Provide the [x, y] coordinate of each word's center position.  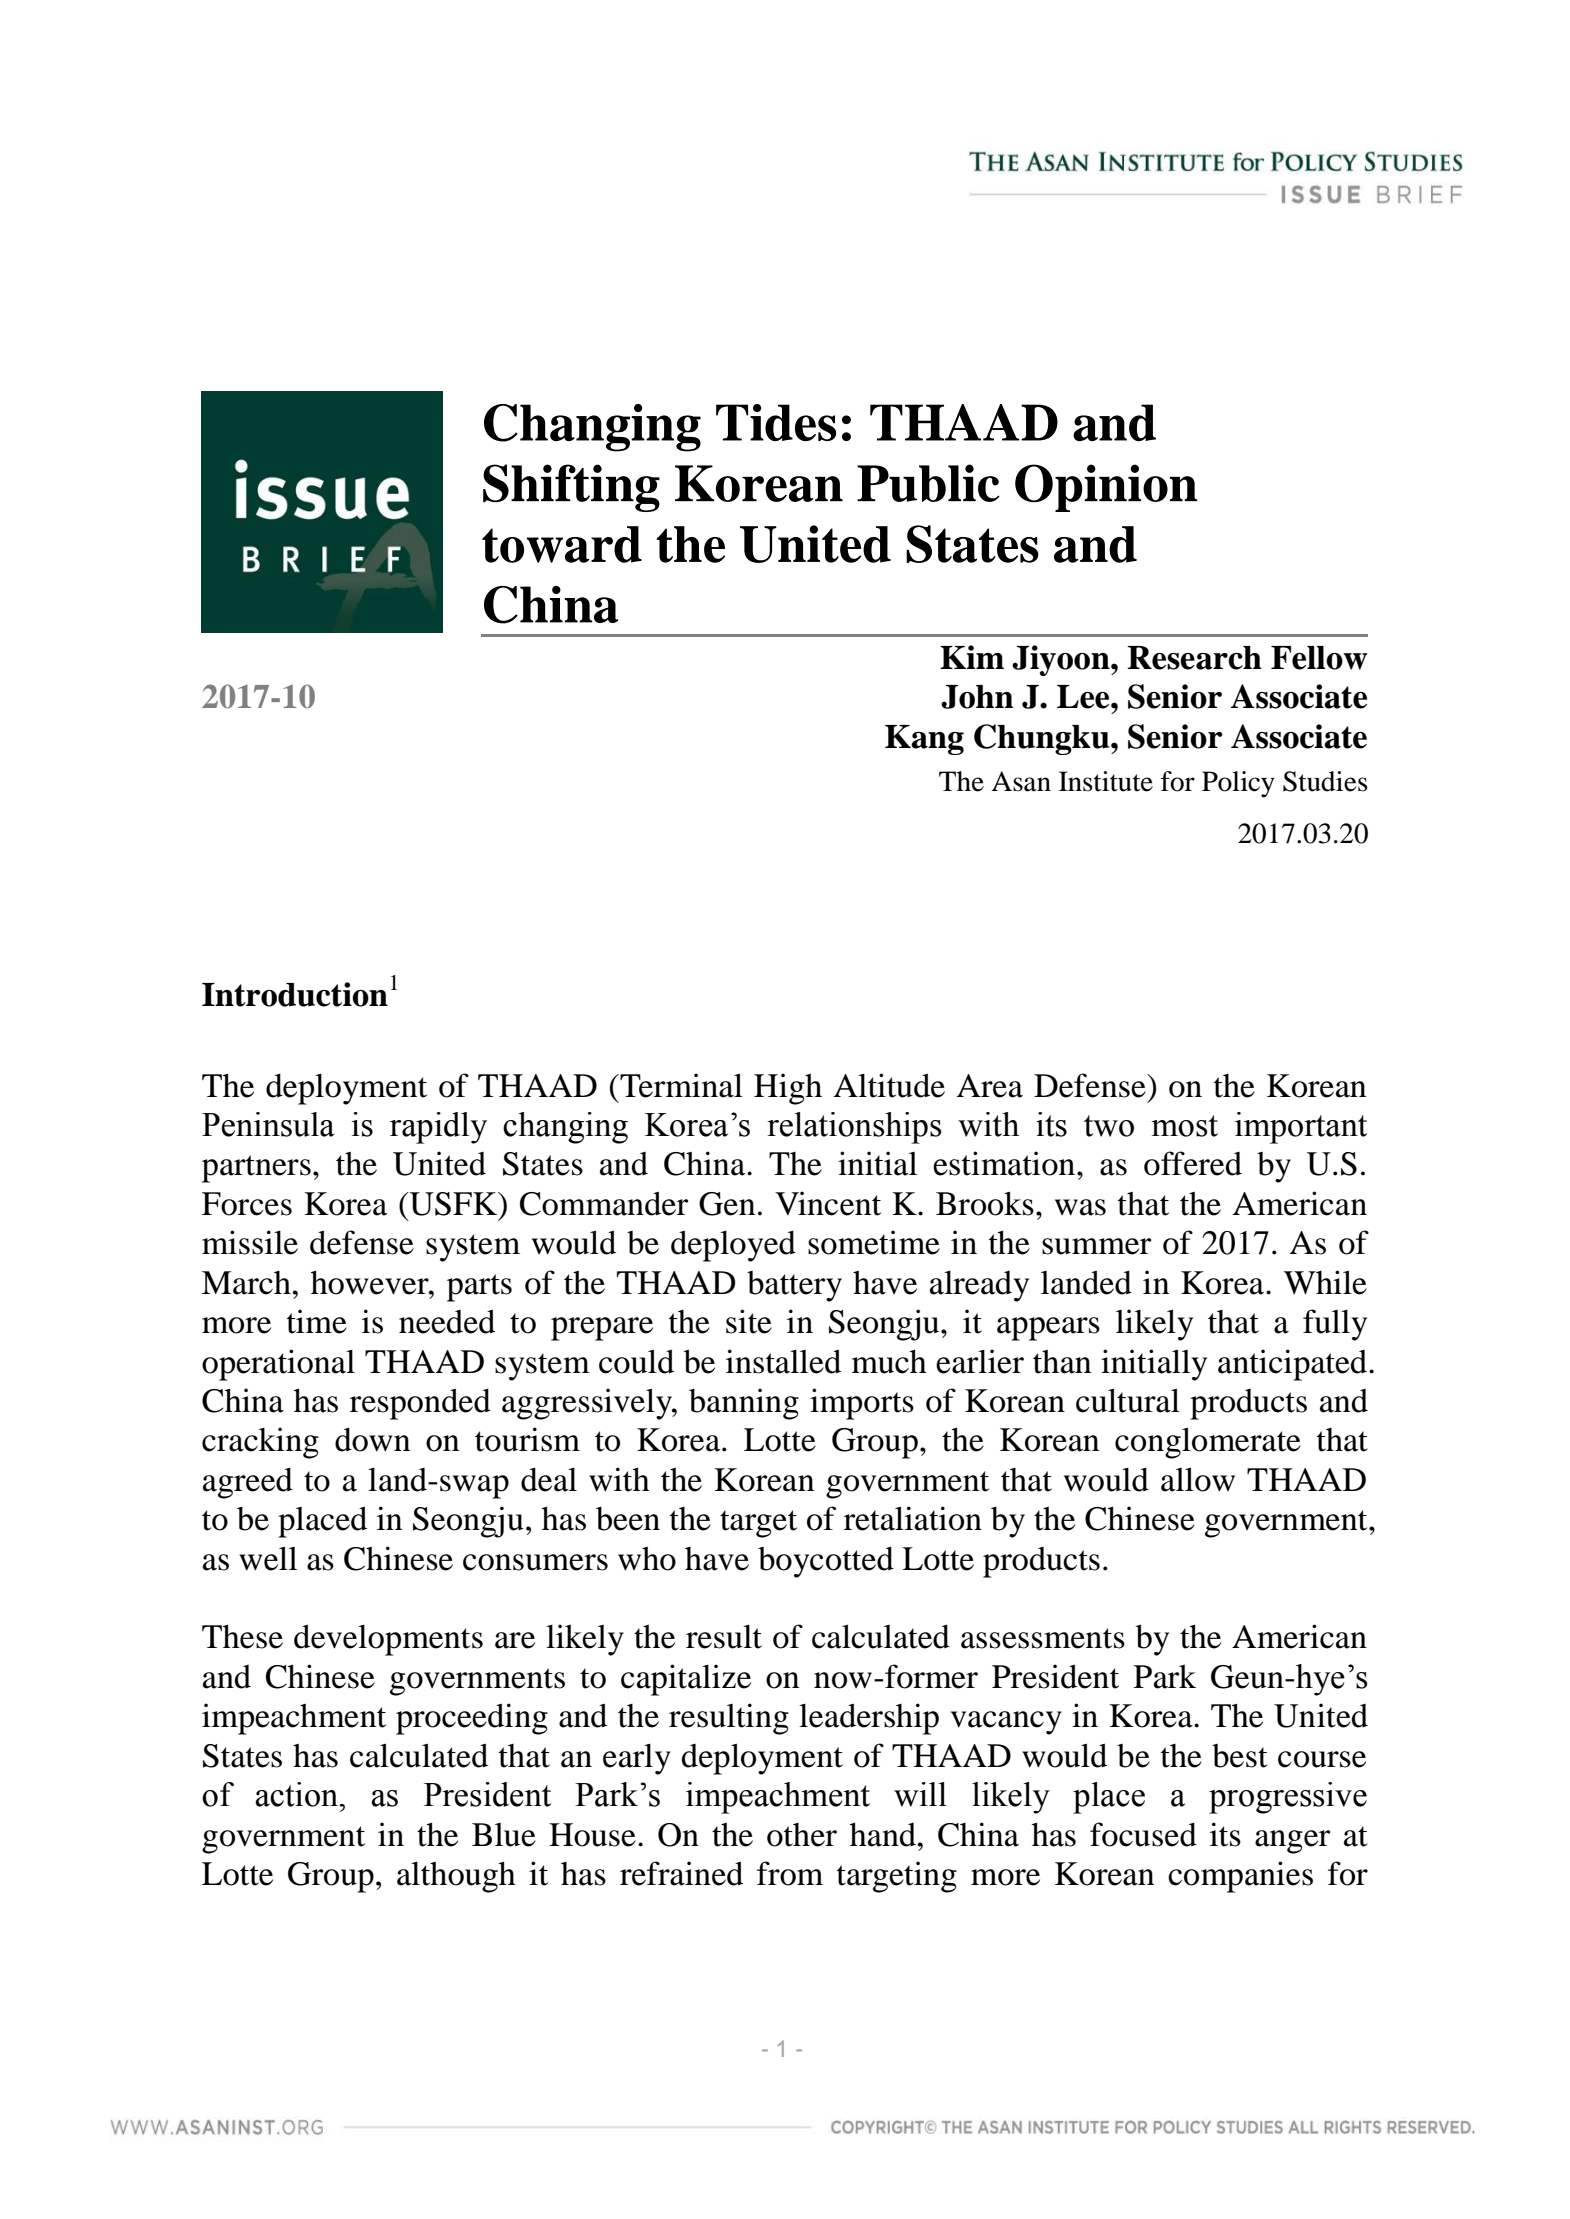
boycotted [826, 1562]
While [1325, 1282]
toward [562, 544]
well [268, 1558]
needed [447, 1321]
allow [1198, 1479]
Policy [1238, 784]
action [298, 1794]
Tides [776, 422]
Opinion [1106, 488]
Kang [924, 740]
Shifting [571, 488]
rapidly [438, 1128]
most [1184, 1126]
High [788, 1089]
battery [794, 1286]
